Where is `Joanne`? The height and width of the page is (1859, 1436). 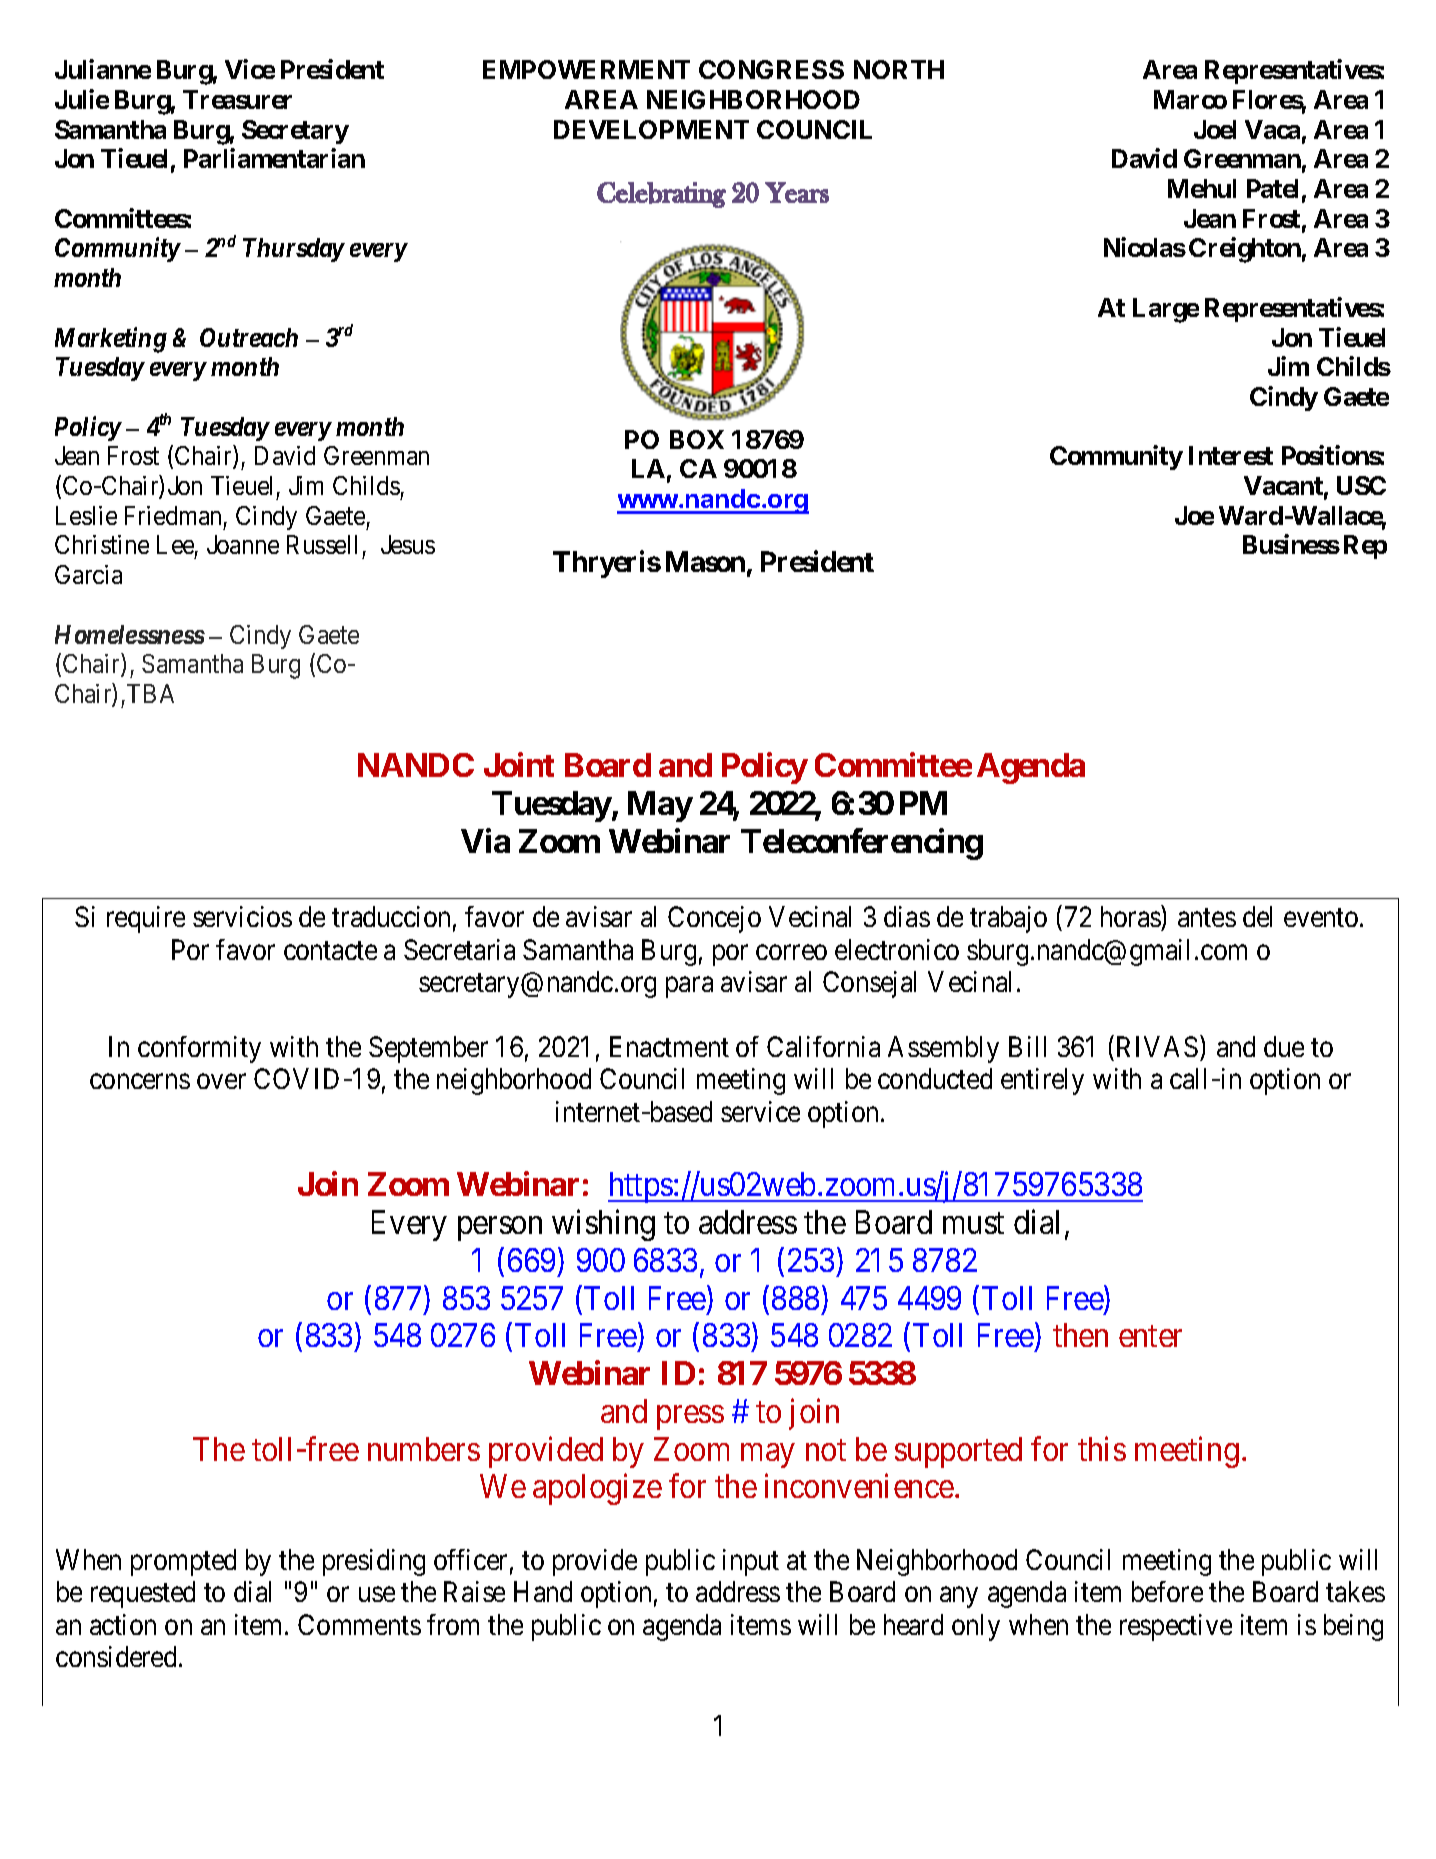
Joanne is located at coordinates (243, 544).
